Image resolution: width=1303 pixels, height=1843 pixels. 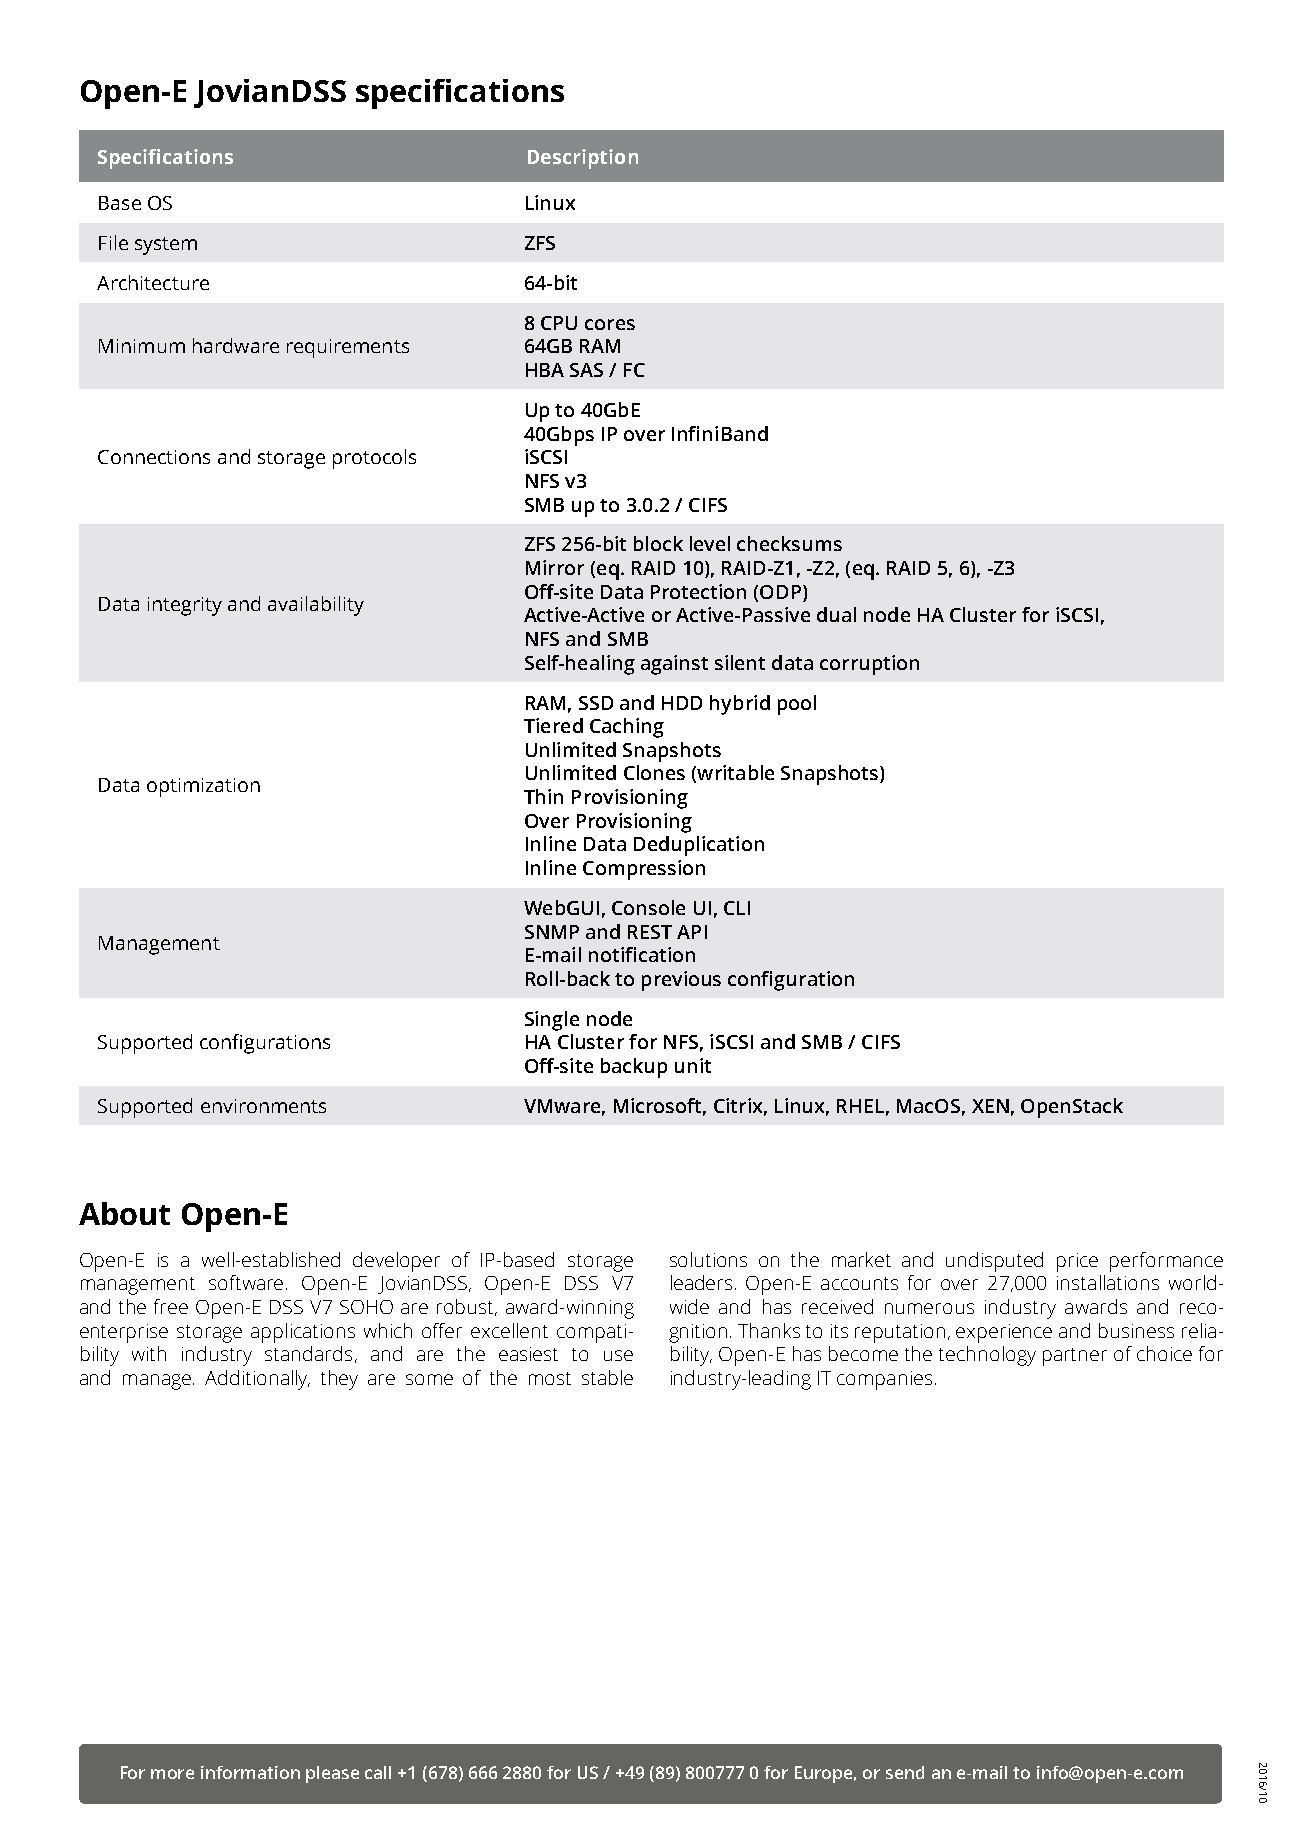 What do you see at coordinates (166, 246) in the screenshot?
I see `system` at bounding box center [166, 246].
